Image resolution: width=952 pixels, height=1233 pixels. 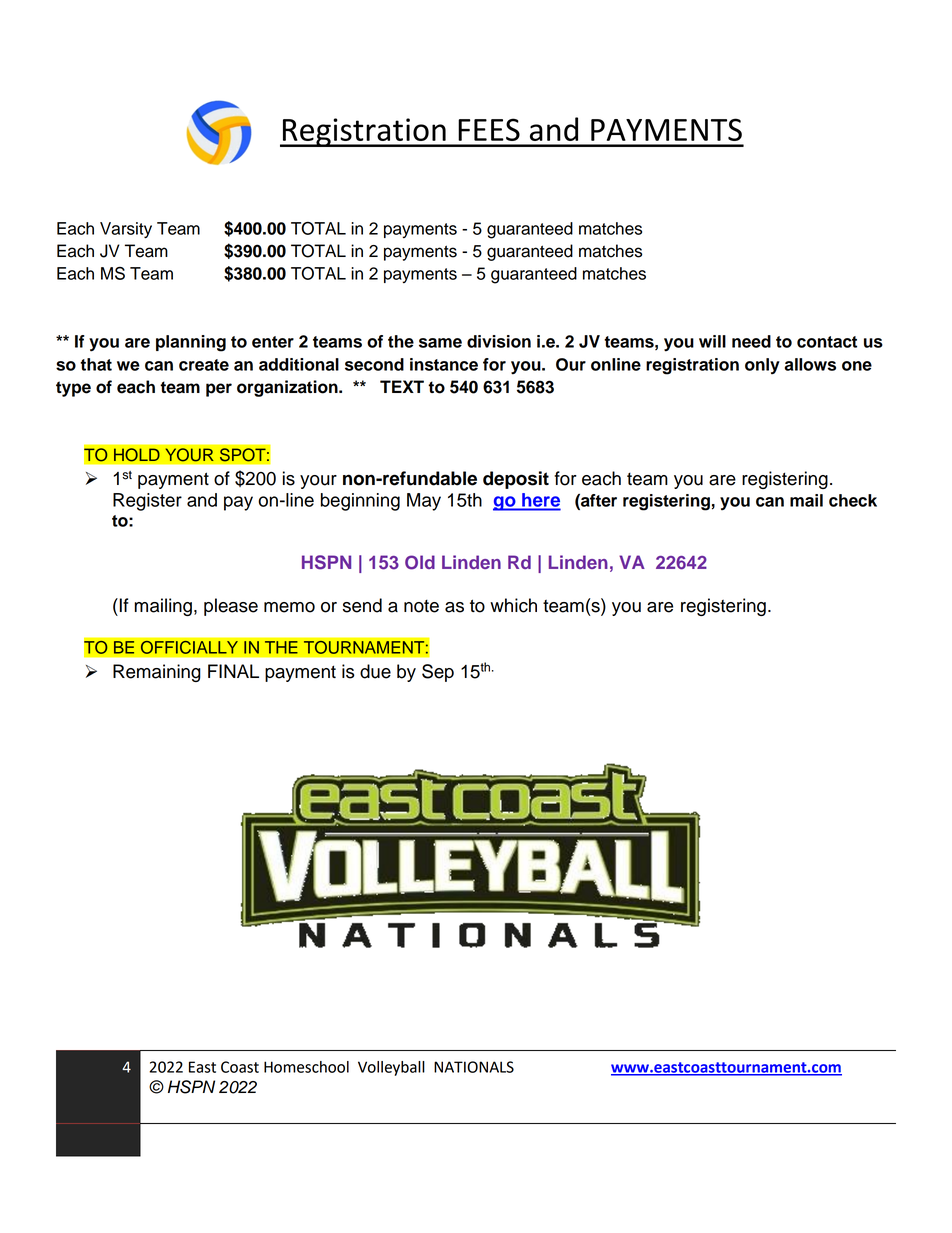 I want to click on Homeschool, so click(x=306, y=1067).
